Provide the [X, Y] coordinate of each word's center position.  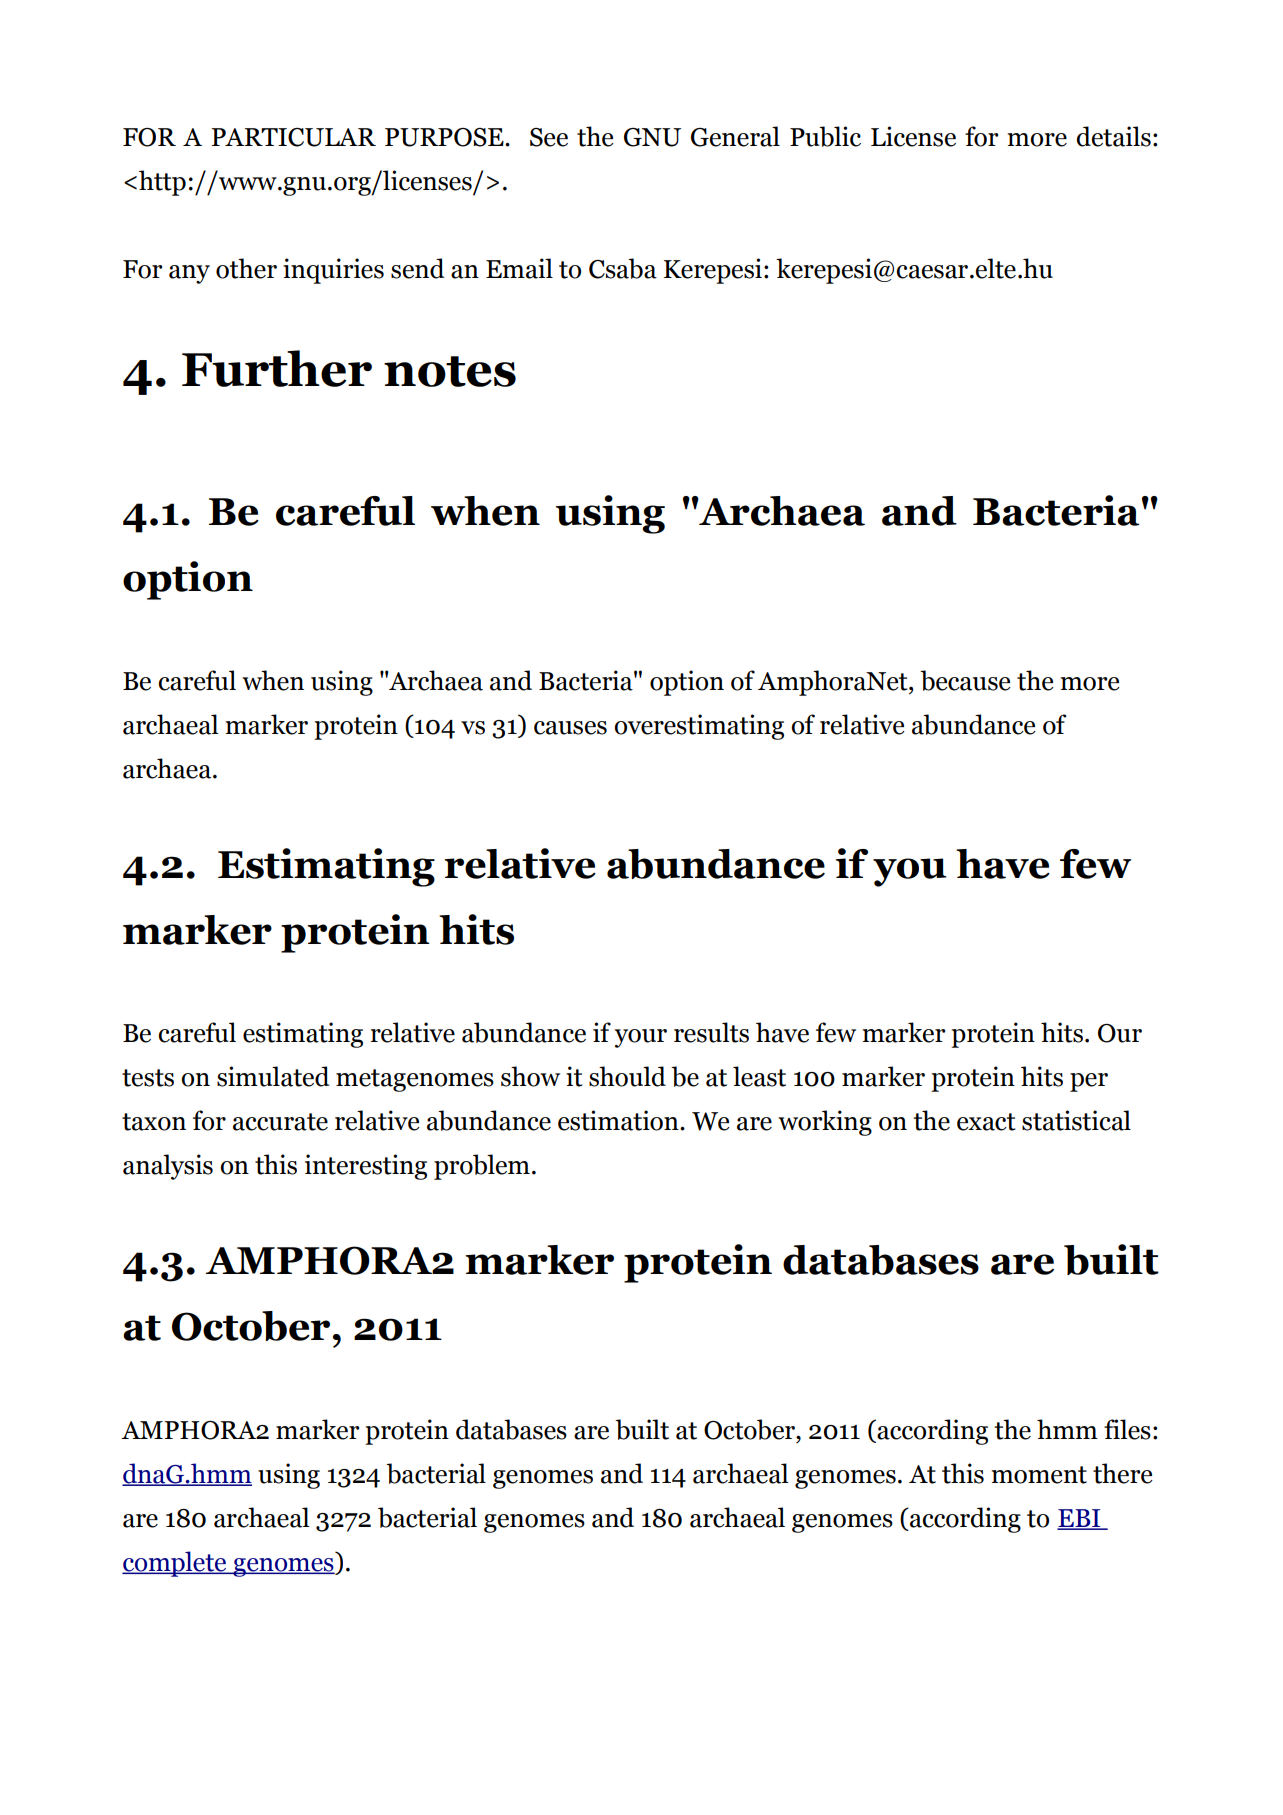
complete [175, 1564]
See [549, 137]
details [1113, 136]
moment [1039, 1475]
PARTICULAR [293, 137]
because [965, 680]
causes [570, 728]
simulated [273, 1076]
